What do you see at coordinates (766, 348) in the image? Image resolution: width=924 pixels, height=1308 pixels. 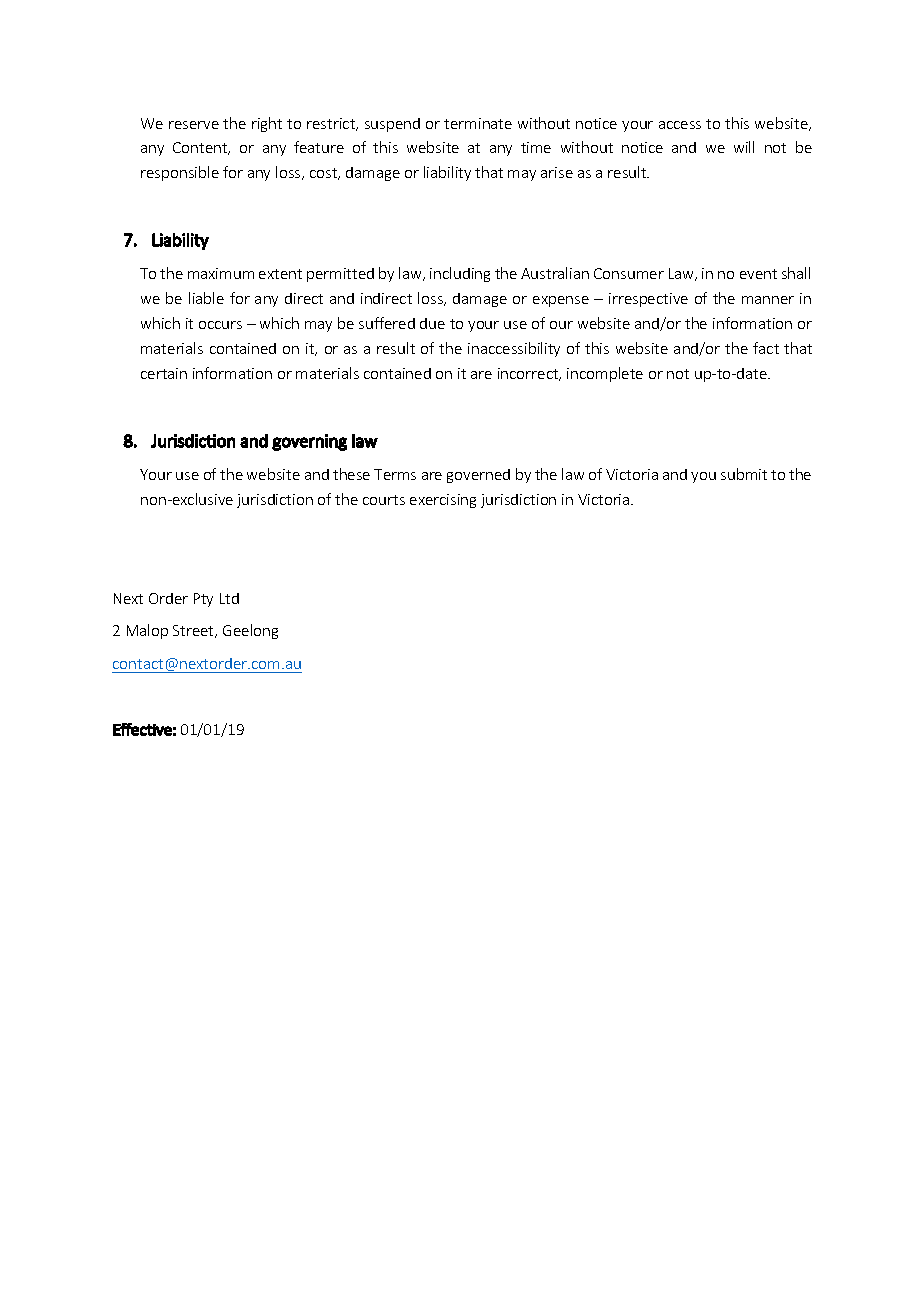 I see `fact` at bounding box center [766, 348].
